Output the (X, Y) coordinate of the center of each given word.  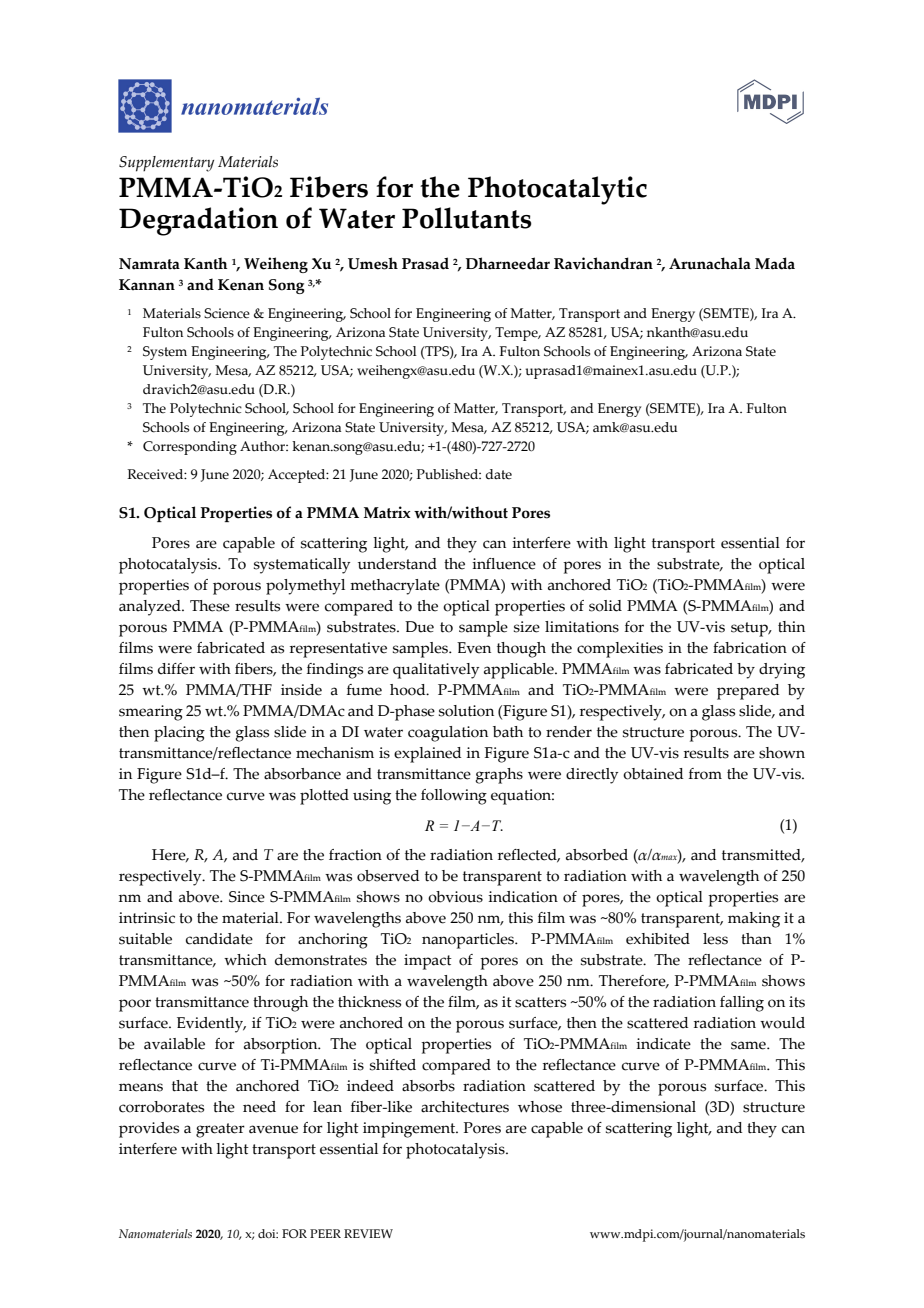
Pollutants (467, 218)
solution (466, 711)
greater (220, 1130)
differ (176, 669)
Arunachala (710, 263)
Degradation (198, 221)
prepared (748, 692)
